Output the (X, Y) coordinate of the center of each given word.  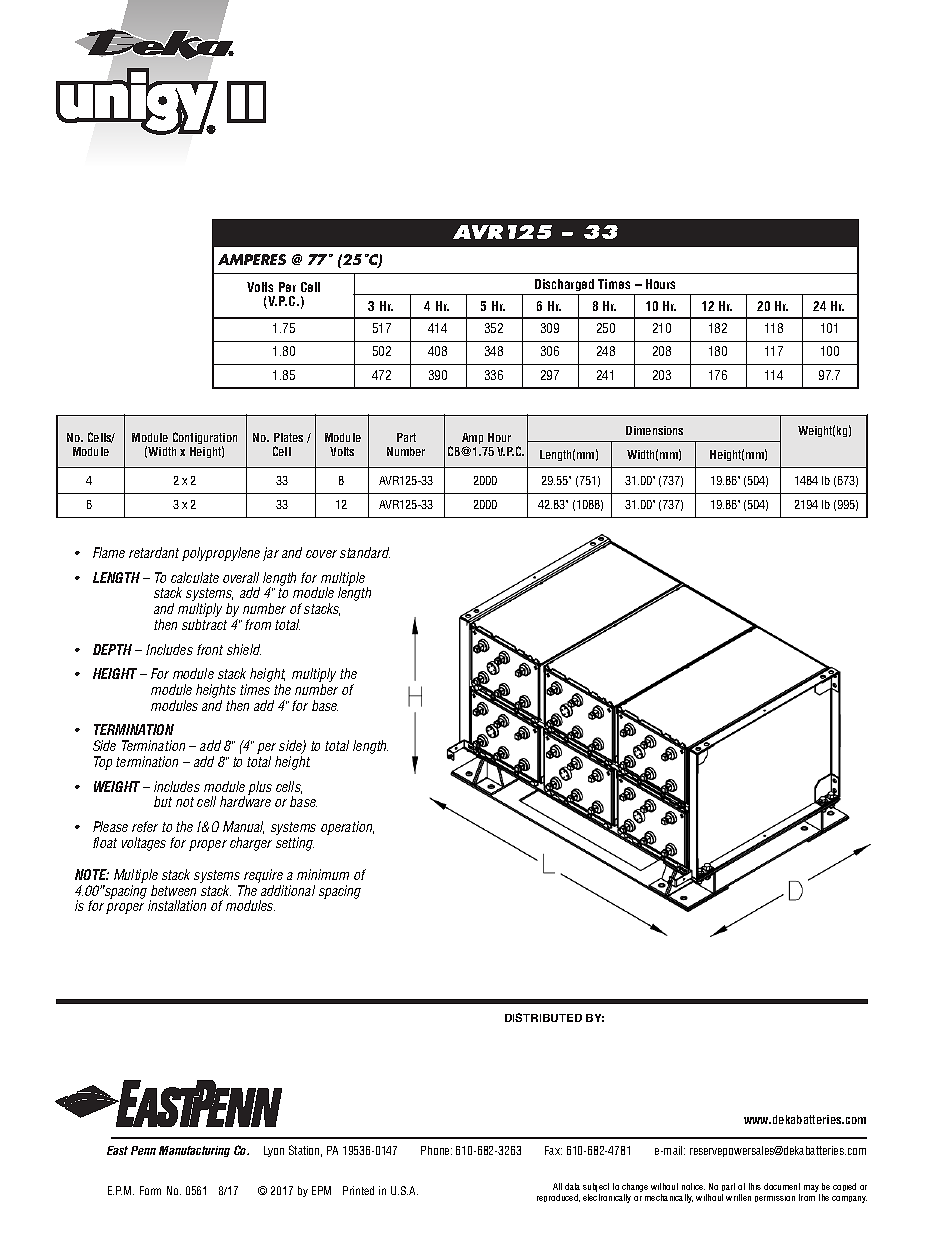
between (173, 890)
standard (365, 552)
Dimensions (654, 430)
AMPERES (252, 259)
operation (347, 828)
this (755, 1186)
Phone (436, 1150)
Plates (288, 437)
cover (321, 554)
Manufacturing (194, 1151)
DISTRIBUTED (543, 1017)
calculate (195, 577)
